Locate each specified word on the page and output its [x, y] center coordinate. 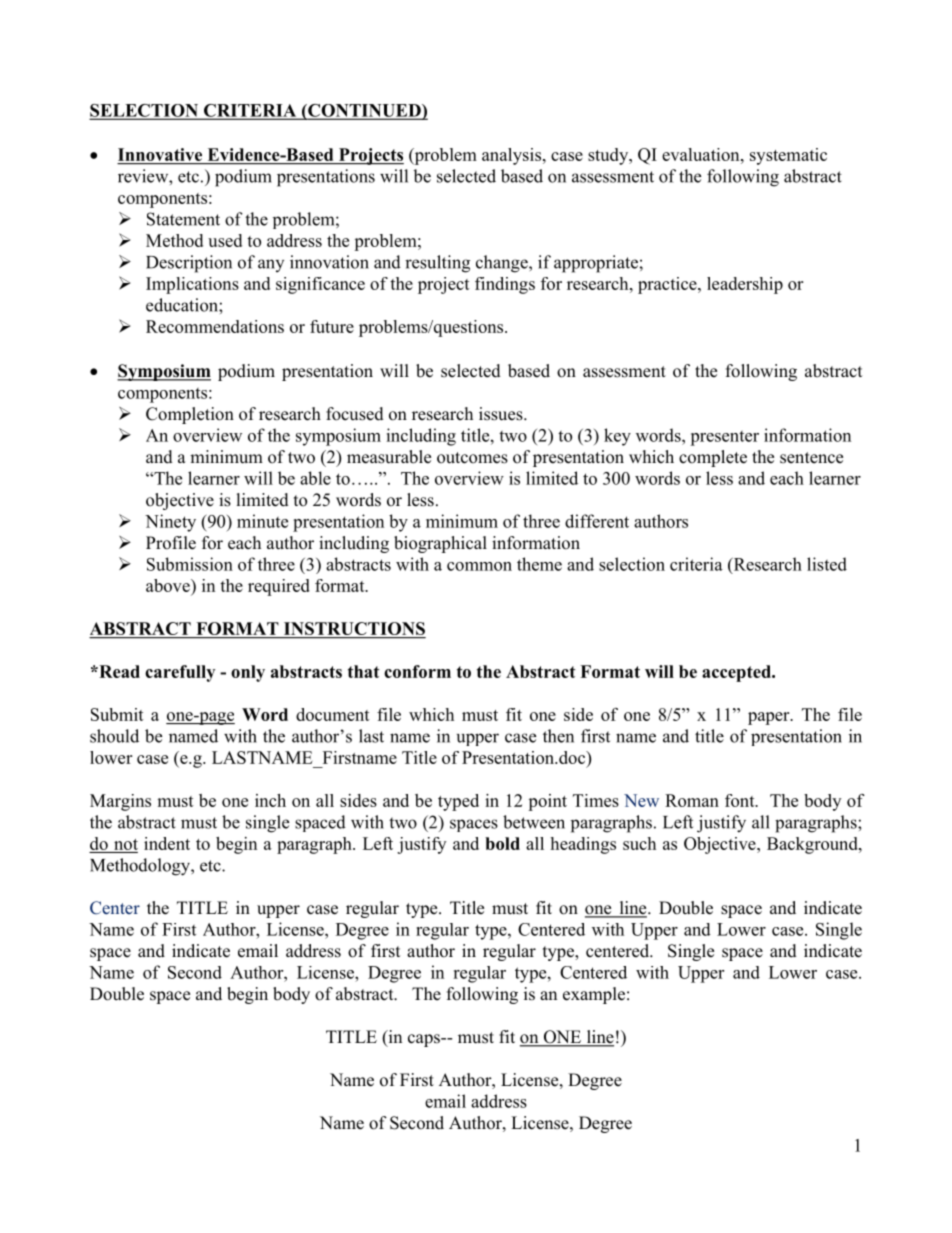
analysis [511, 156]
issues [501, 414]
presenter [724, 438]
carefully [180, 673]
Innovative [161, 156]
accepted [737, 673]
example [594, 995]
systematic [788, 156]
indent [167, 843]
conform [417, 671]
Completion [190, 415]
